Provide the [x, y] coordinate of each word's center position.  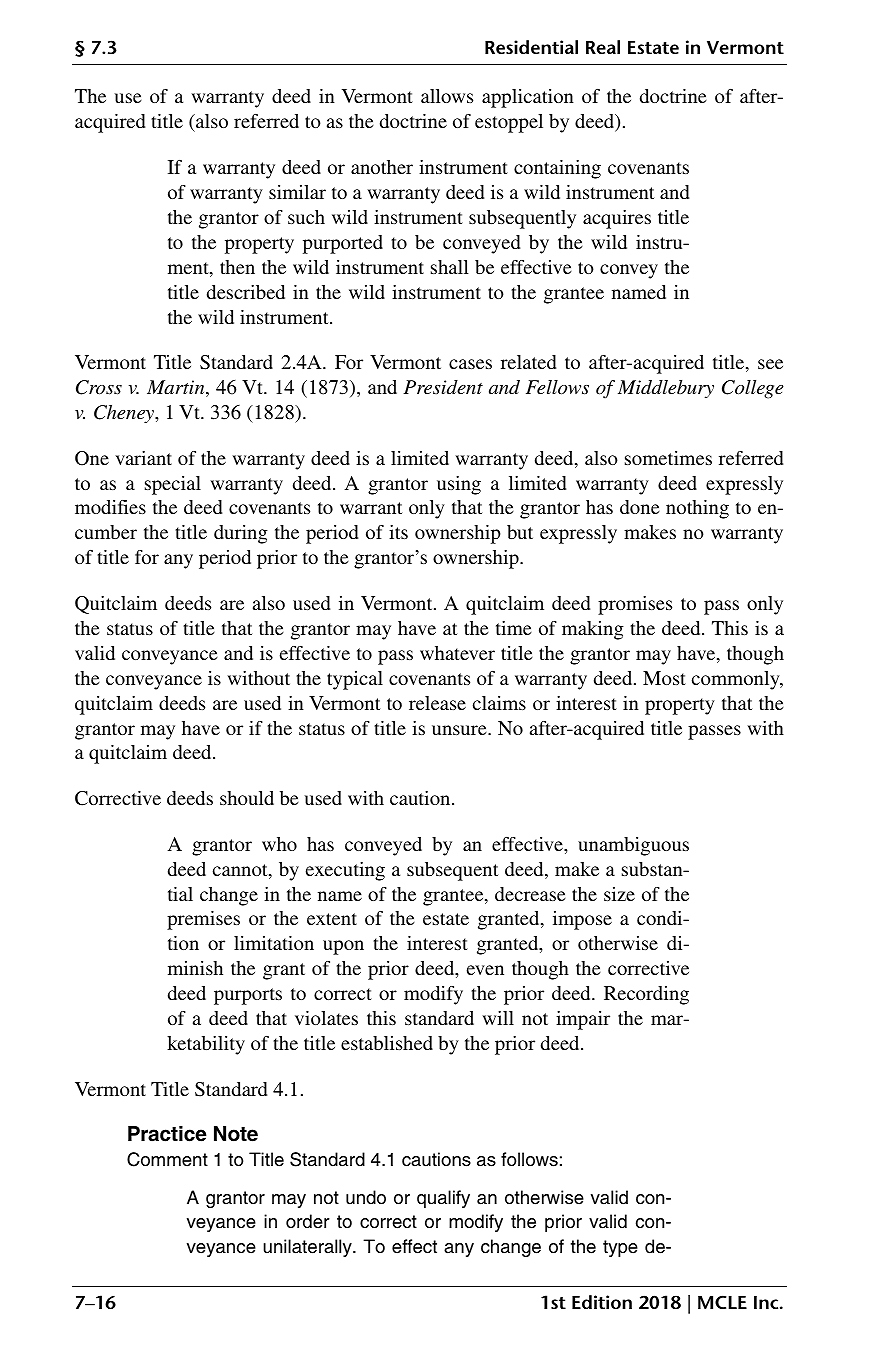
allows [447, 96]
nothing [697, 509]
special [173, 485]
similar [297, 192]
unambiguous [633, 846]
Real [603, 47]
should [247, 798]
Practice [167, 1134]
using [459, 485]
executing [345, 871]
